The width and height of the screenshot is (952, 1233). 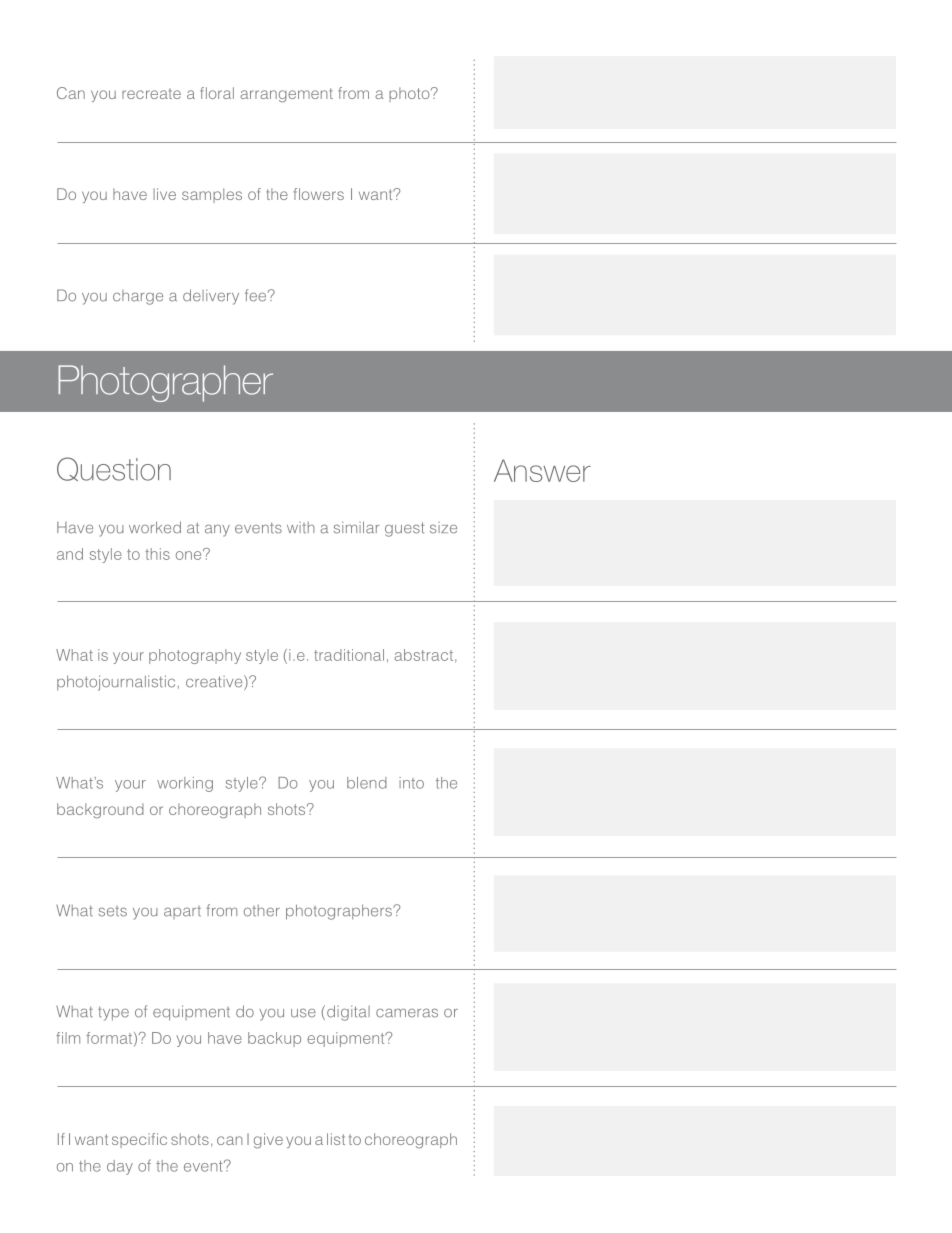 I want to click on blend, so click(x=367, y=783).
